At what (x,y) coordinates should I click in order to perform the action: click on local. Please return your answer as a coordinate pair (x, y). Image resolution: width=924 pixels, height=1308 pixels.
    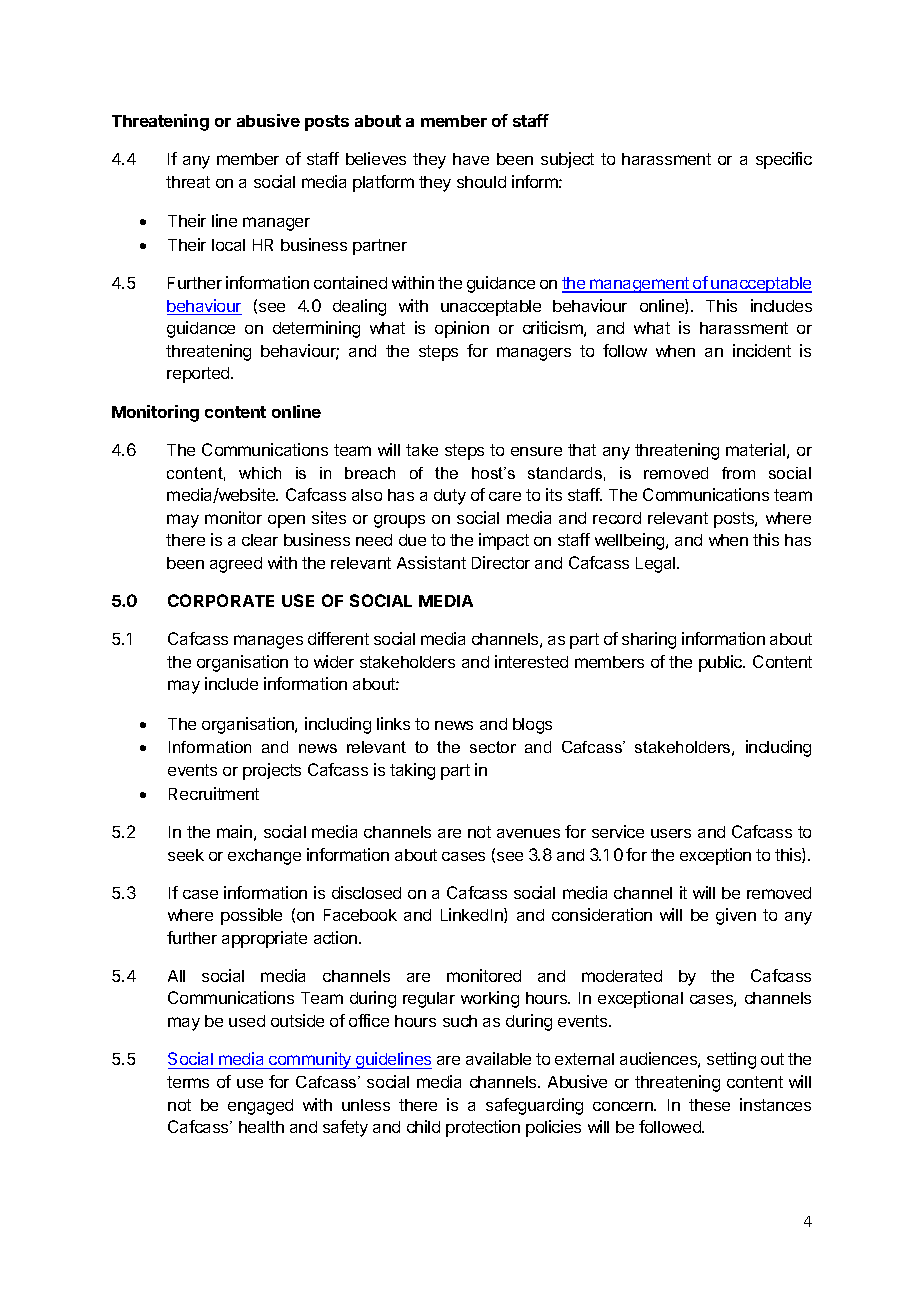
    Looking at the image, I should click on (228, 245).
